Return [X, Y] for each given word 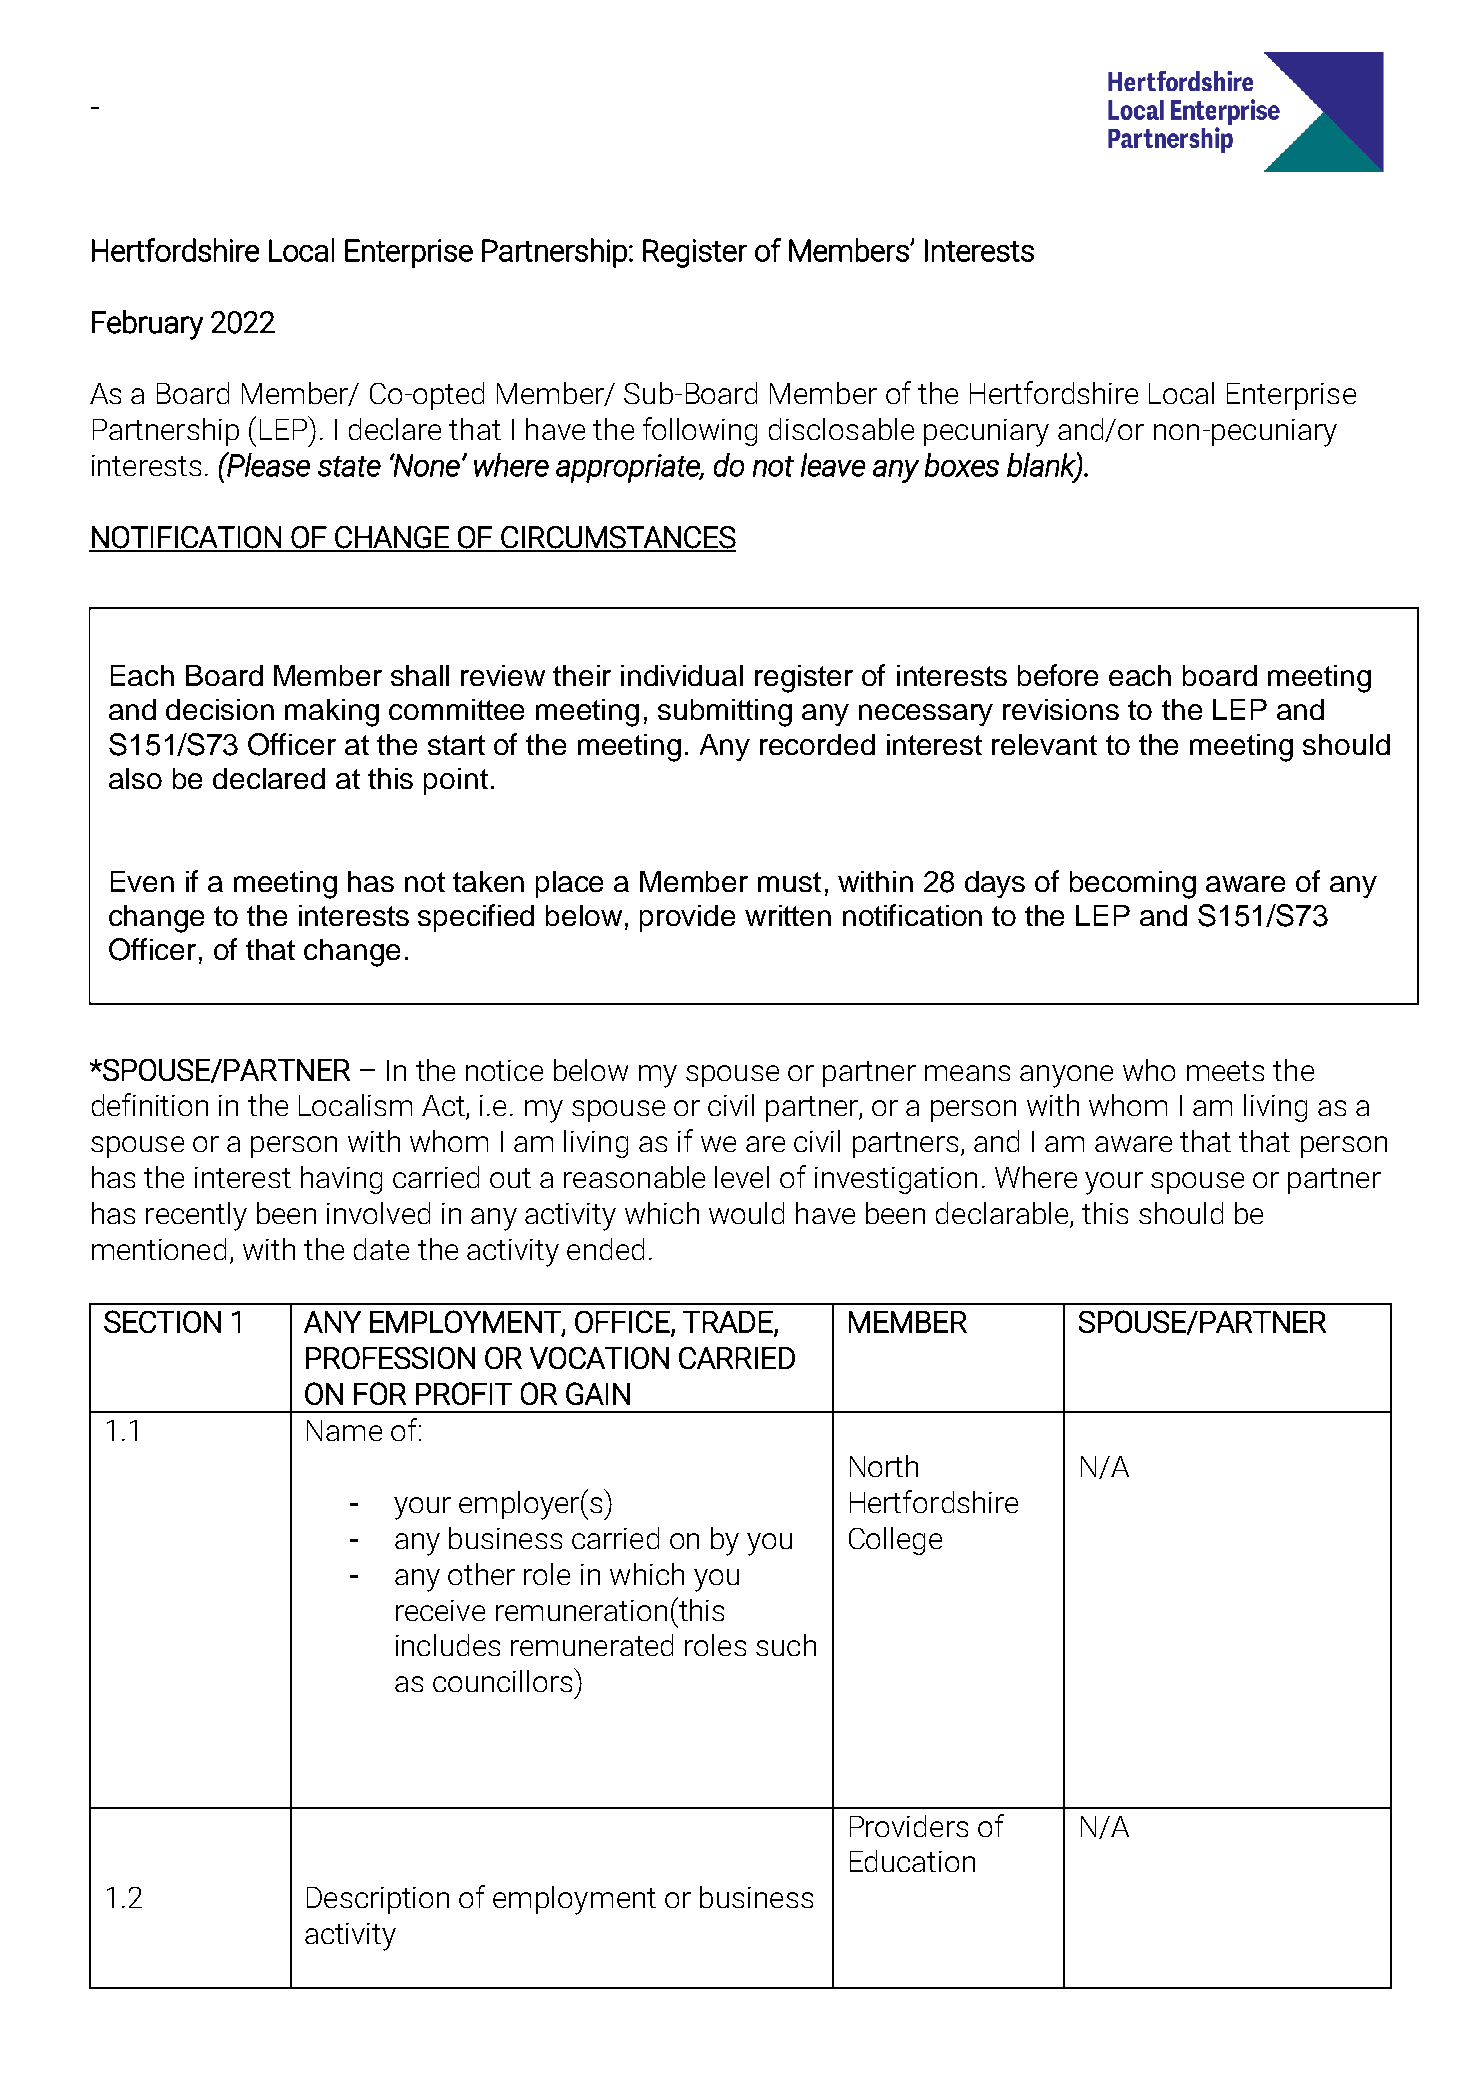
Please [267, 464]
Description [378, 1900]
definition [150, 1104]
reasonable [634, 1177]
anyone [1066, 1076]
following [700, 431]
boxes [962, 465]
